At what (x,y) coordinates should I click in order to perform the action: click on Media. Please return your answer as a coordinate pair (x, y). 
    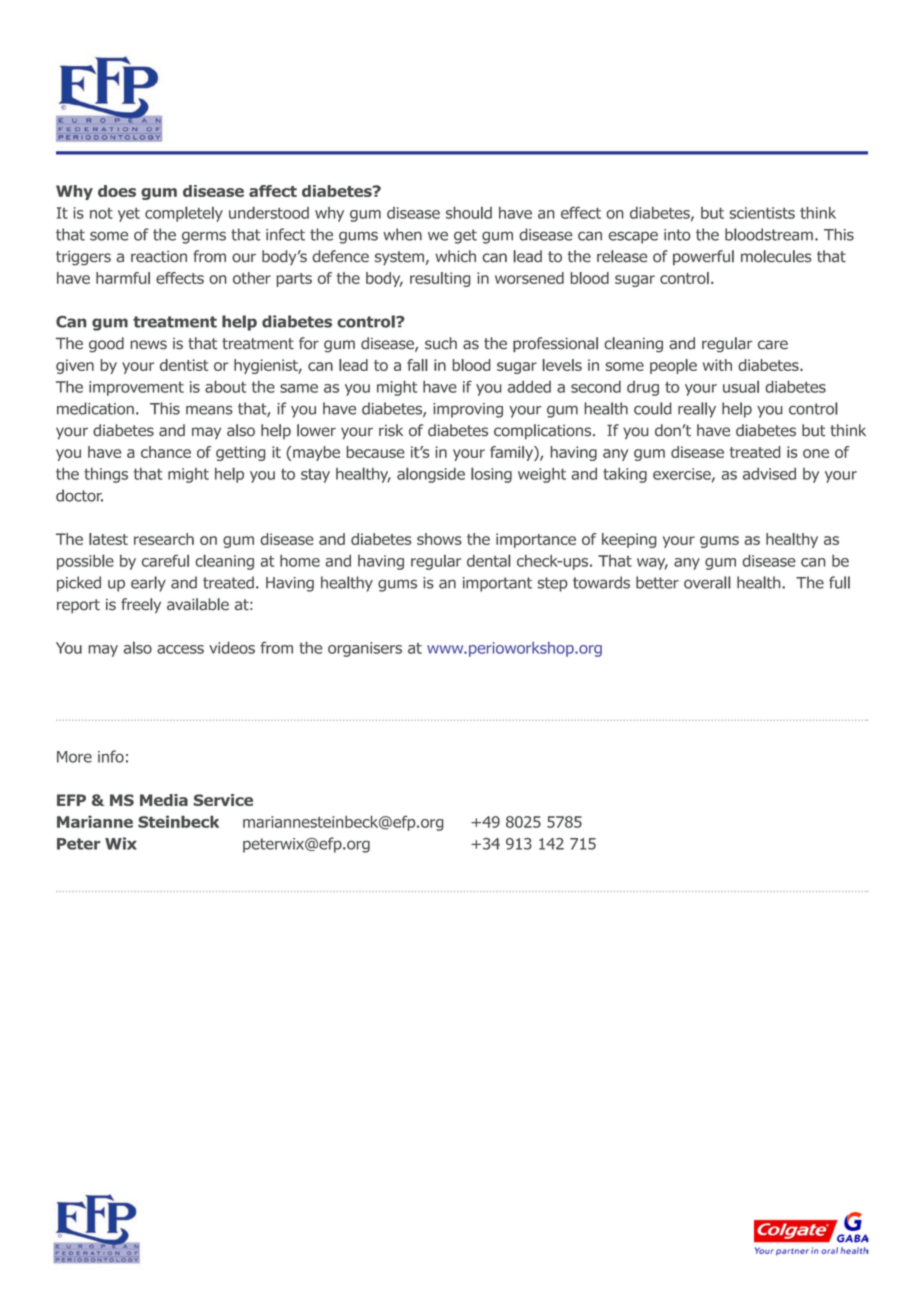
    Looking at the image, I should click on (164, 800).
